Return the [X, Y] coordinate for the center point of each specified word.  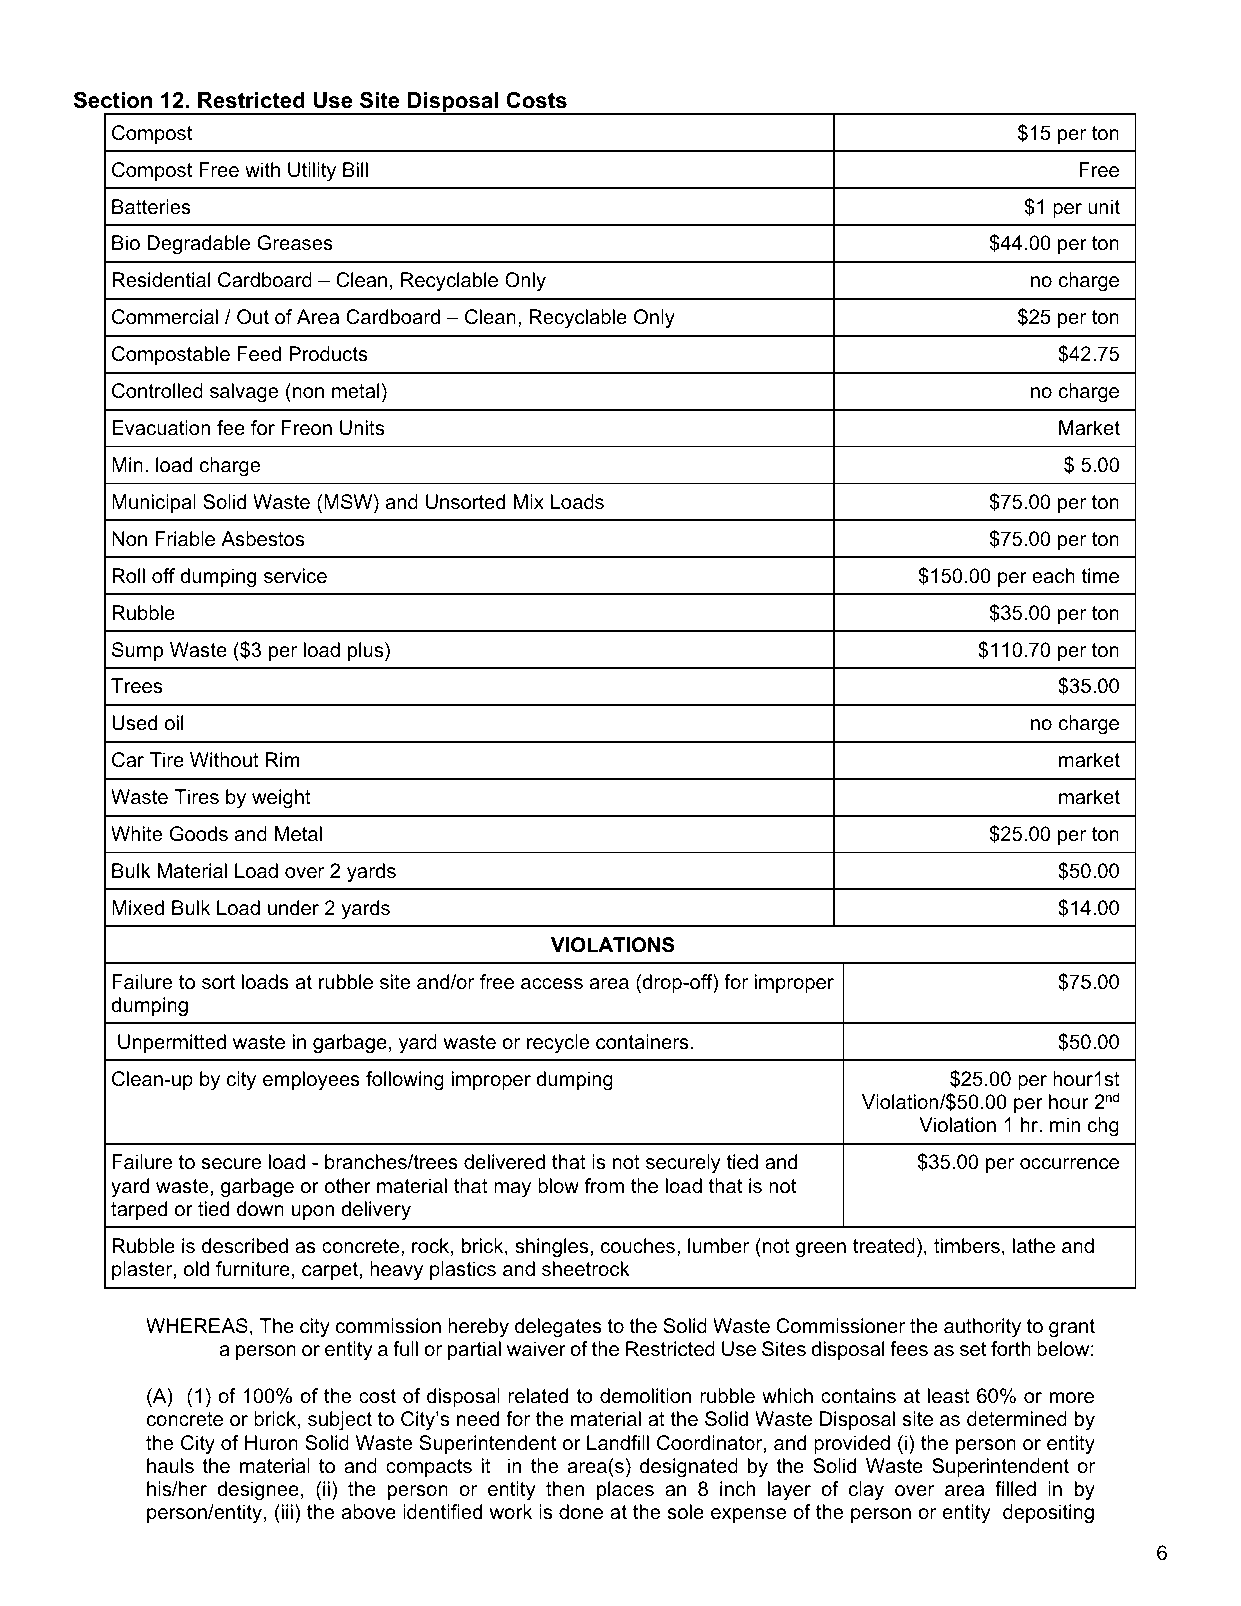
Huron [271, 1443]
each [1053, 576]
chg [1103, 1127]
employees [311, 1081]
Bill [355, 169]
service [295, 576]
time [1100, 576]
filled [1015, 1489]
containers [642, 1042]
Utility [312, 171]
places [625, 1490]
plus [367, 651]
